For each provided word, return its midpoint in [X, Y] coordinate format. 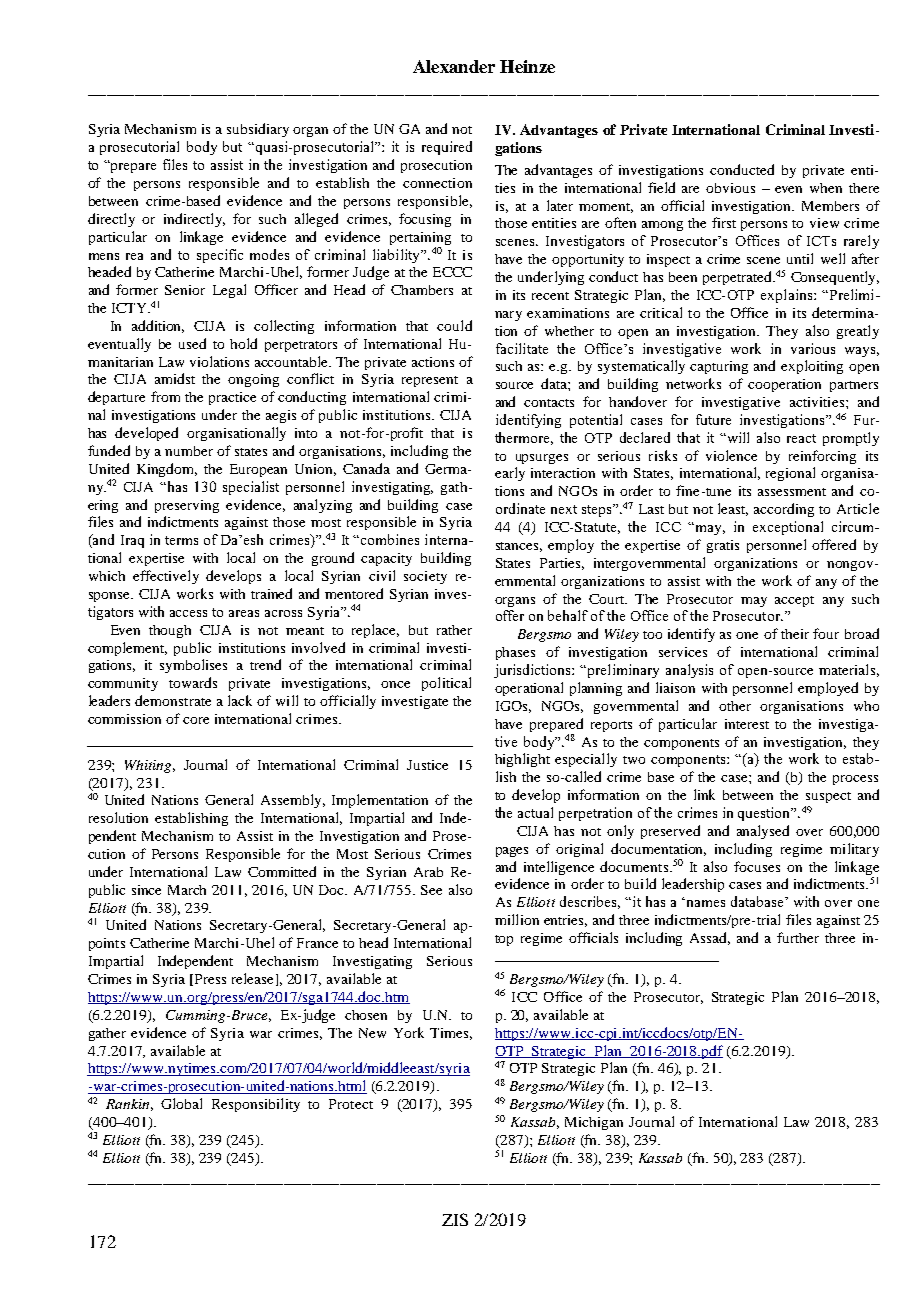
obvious [730, 188]
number [189, 451]
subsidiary [258, 130]
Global [181, 1103]
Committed [282, 871]
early [510, 474]
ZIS [455, 1219]
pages [512, 852]
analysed [763, 832]
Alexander [454, 66]
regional [790, 474]
